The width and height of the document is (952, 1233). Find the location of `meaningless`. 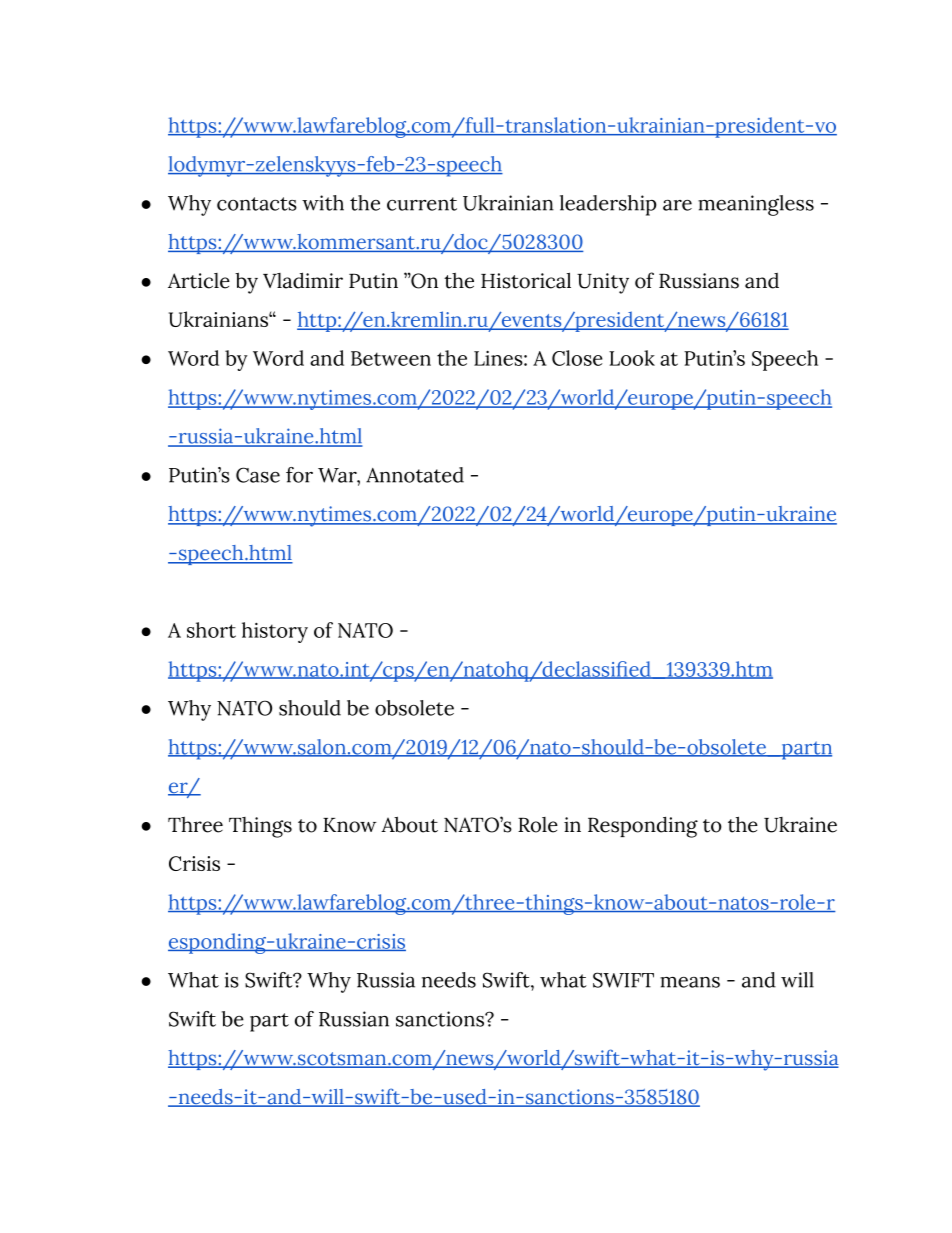

meaningless is located at coordinates (756, 205).
